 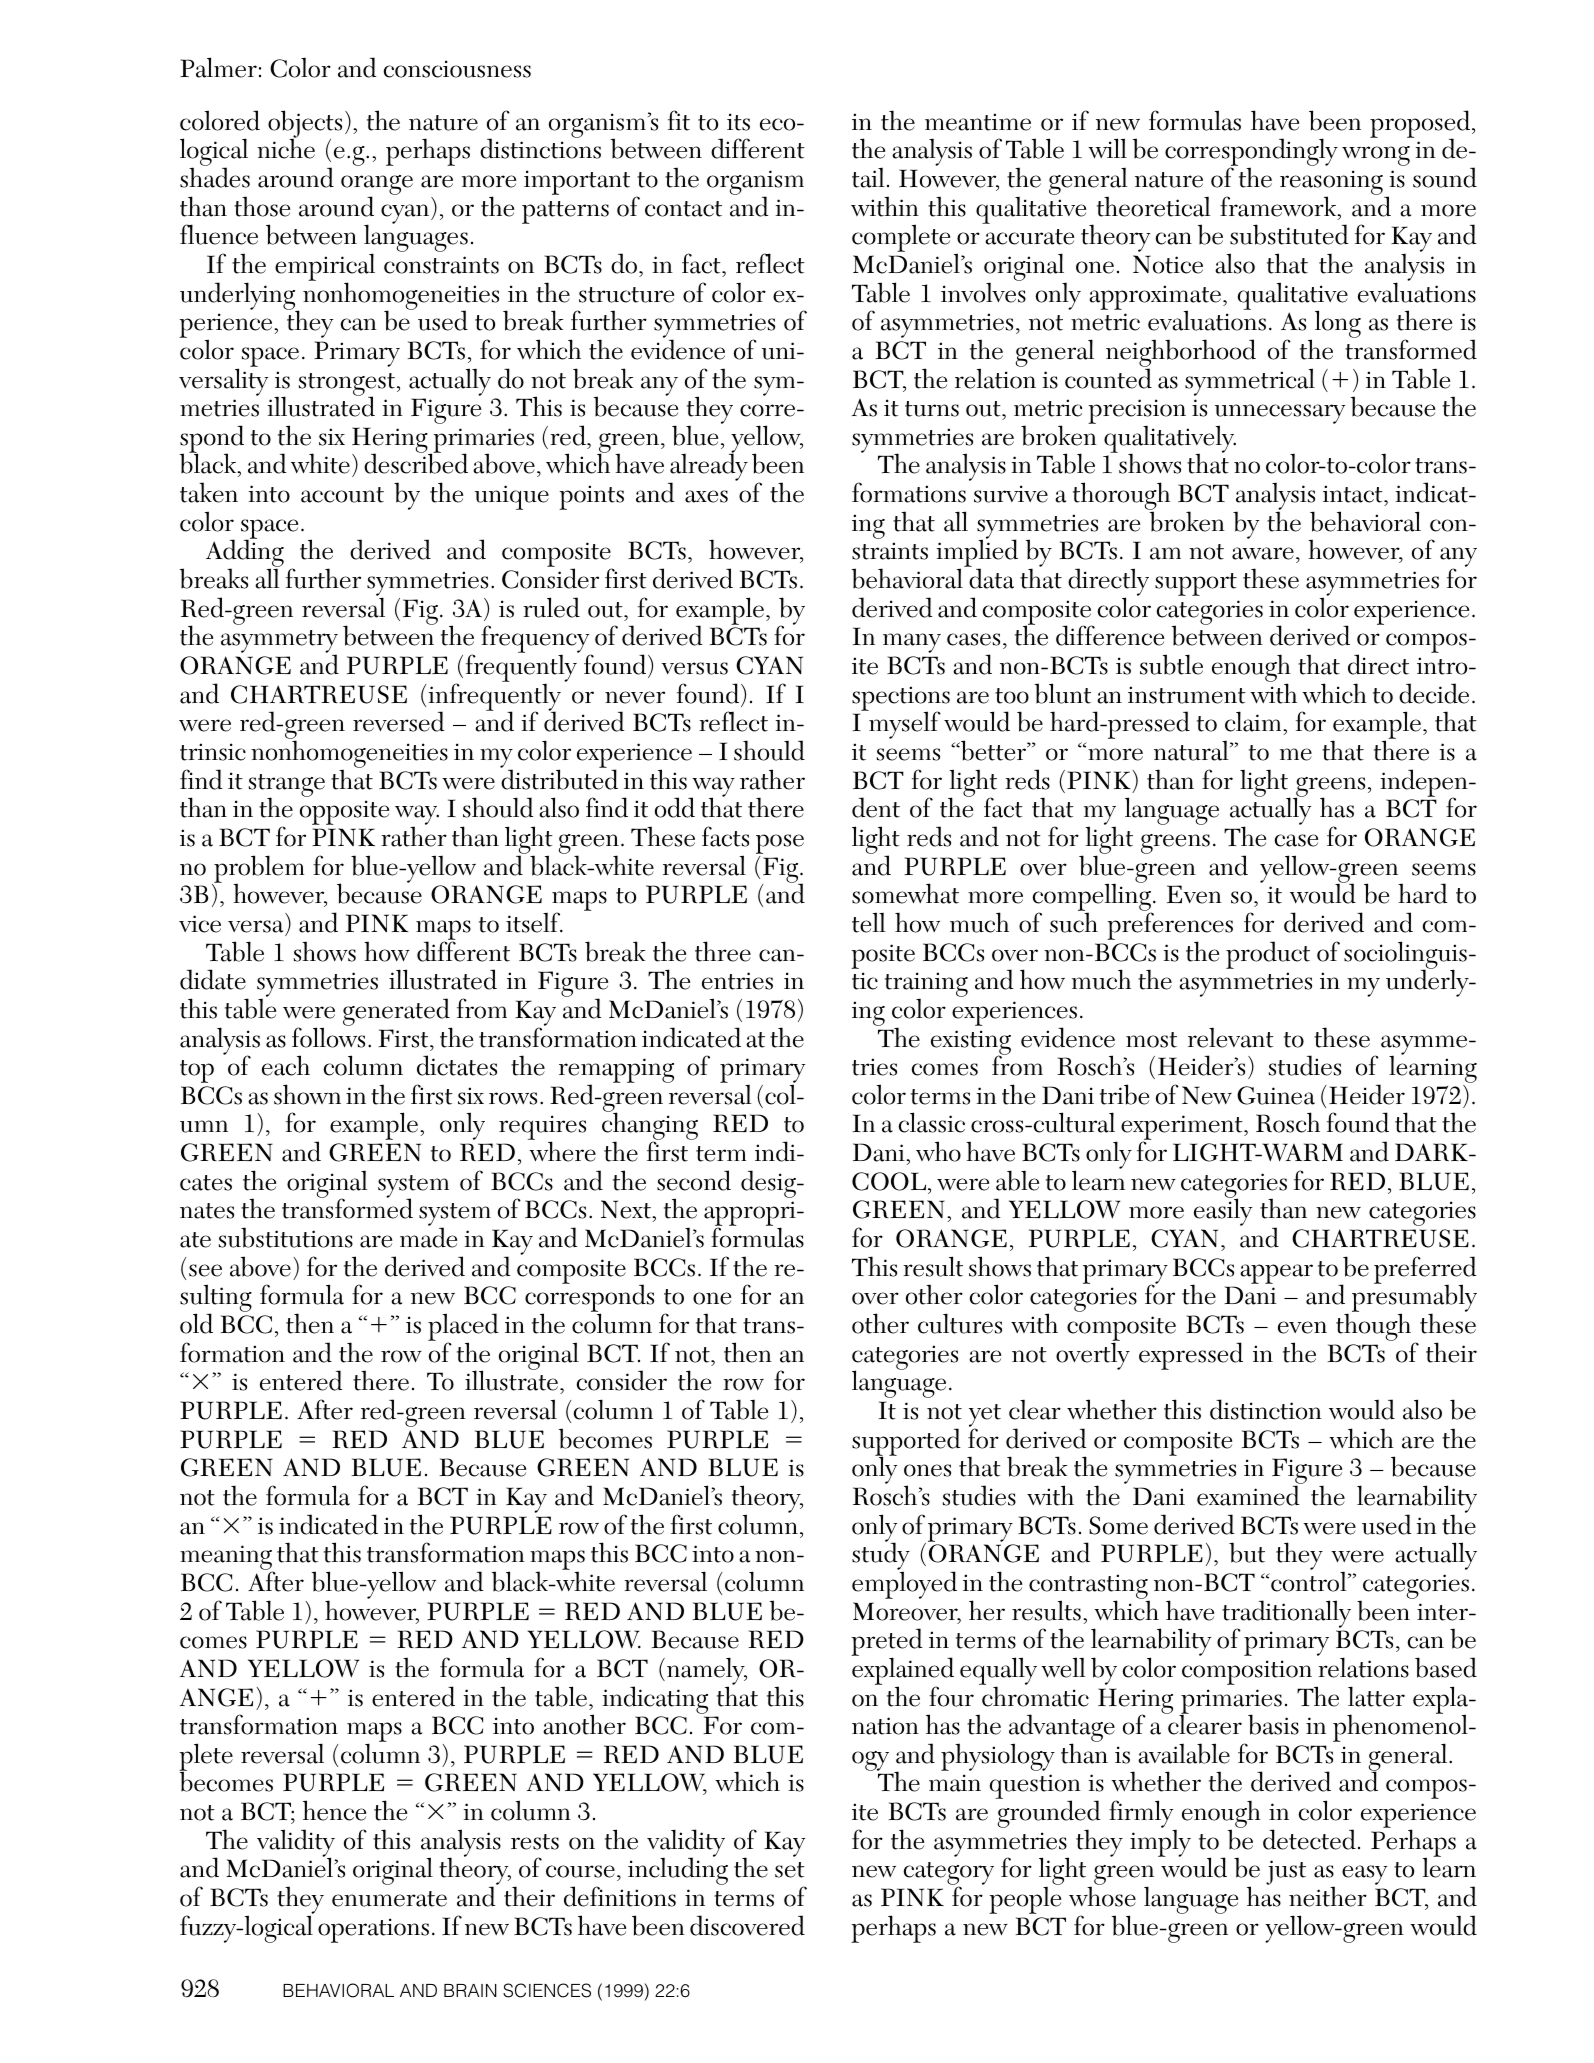 What do you see at coordinates (679, 120) in the document?
I see `fit` at bounding box center [679, 120].
